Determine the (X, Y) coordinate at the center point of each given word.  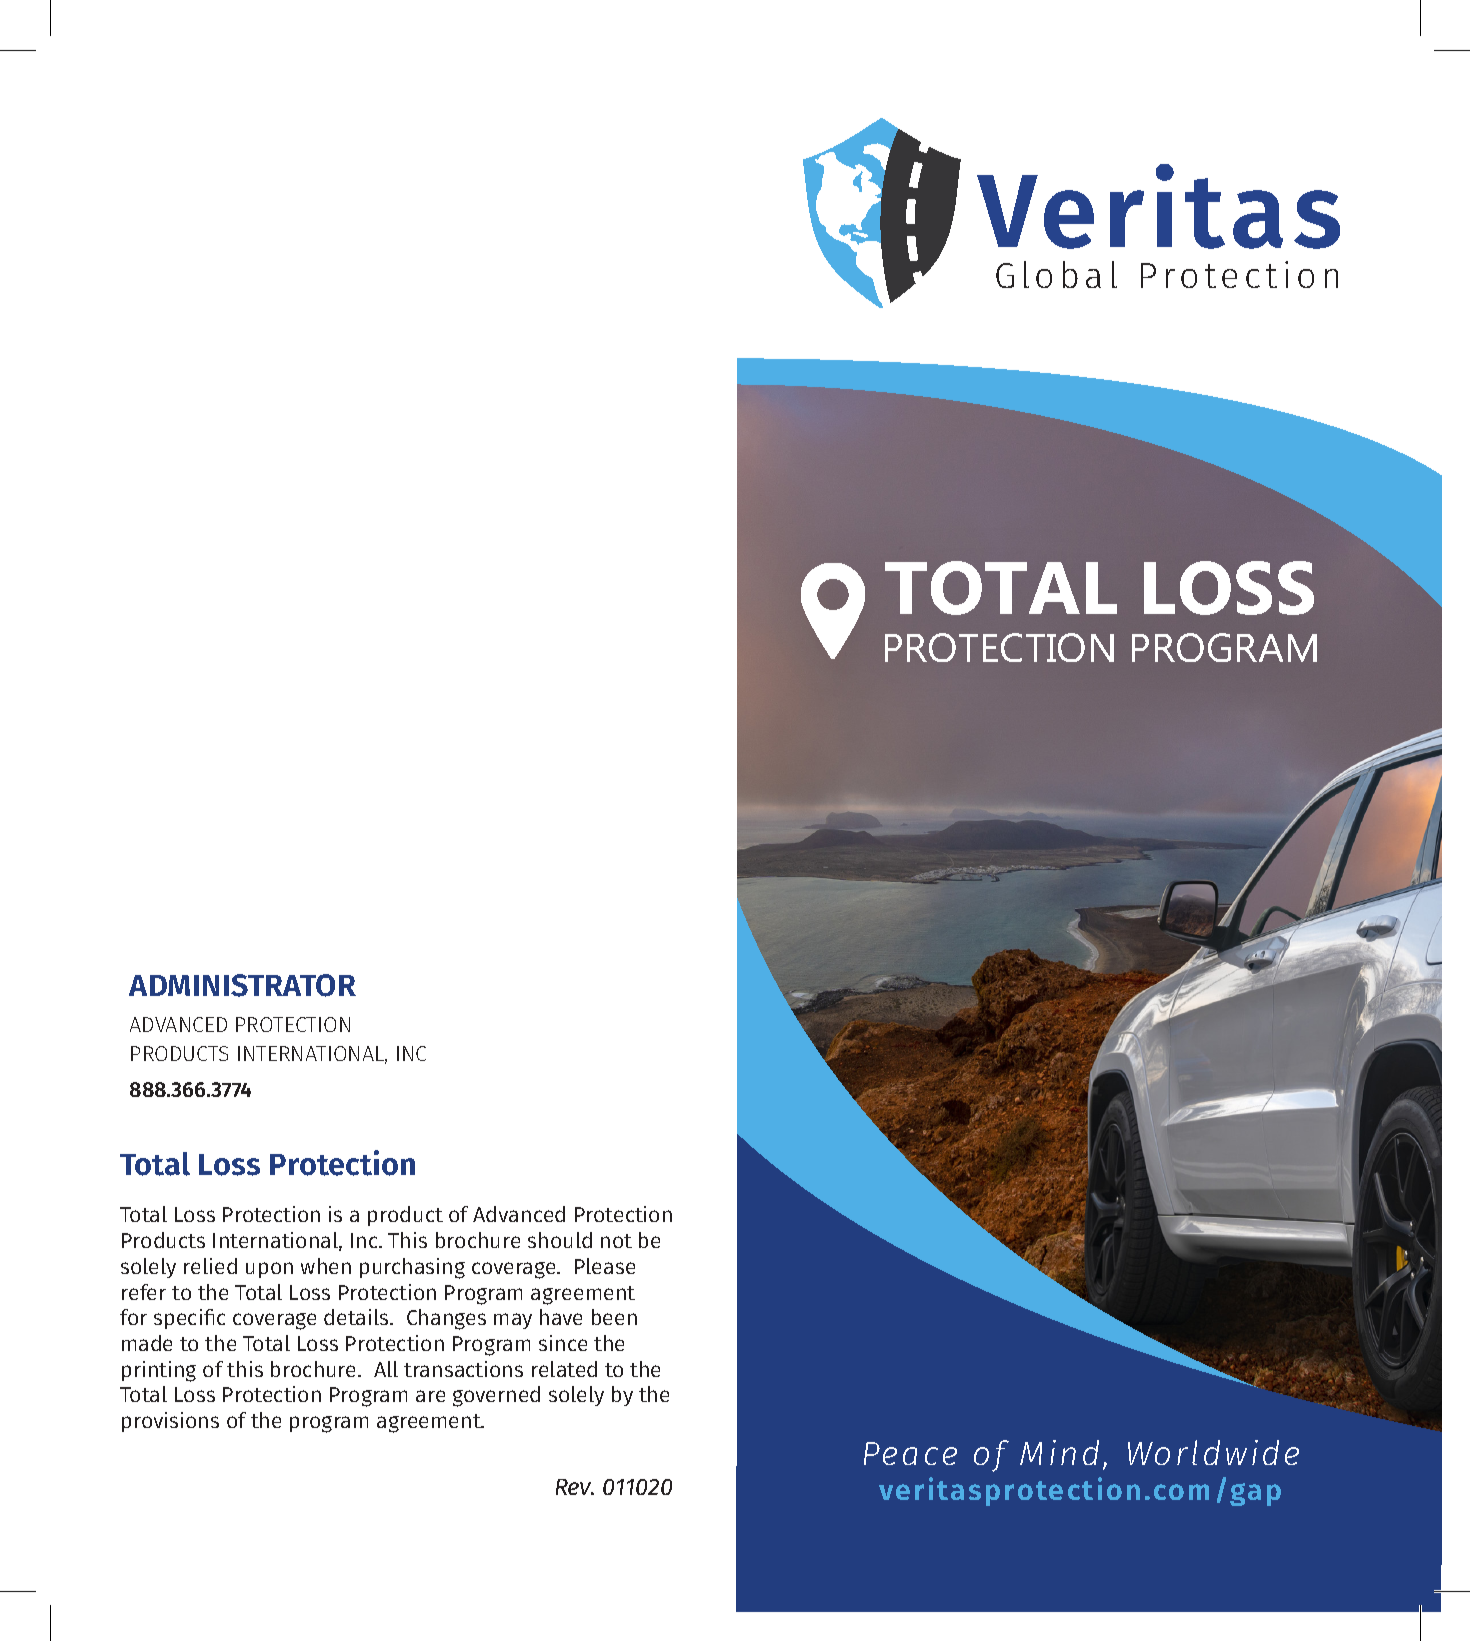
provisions (170, 1422)
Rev (575, 1487)
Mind (1059, 1452)
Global (1056, 274)
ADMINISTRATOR (242, 985)
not (616, 1241)
